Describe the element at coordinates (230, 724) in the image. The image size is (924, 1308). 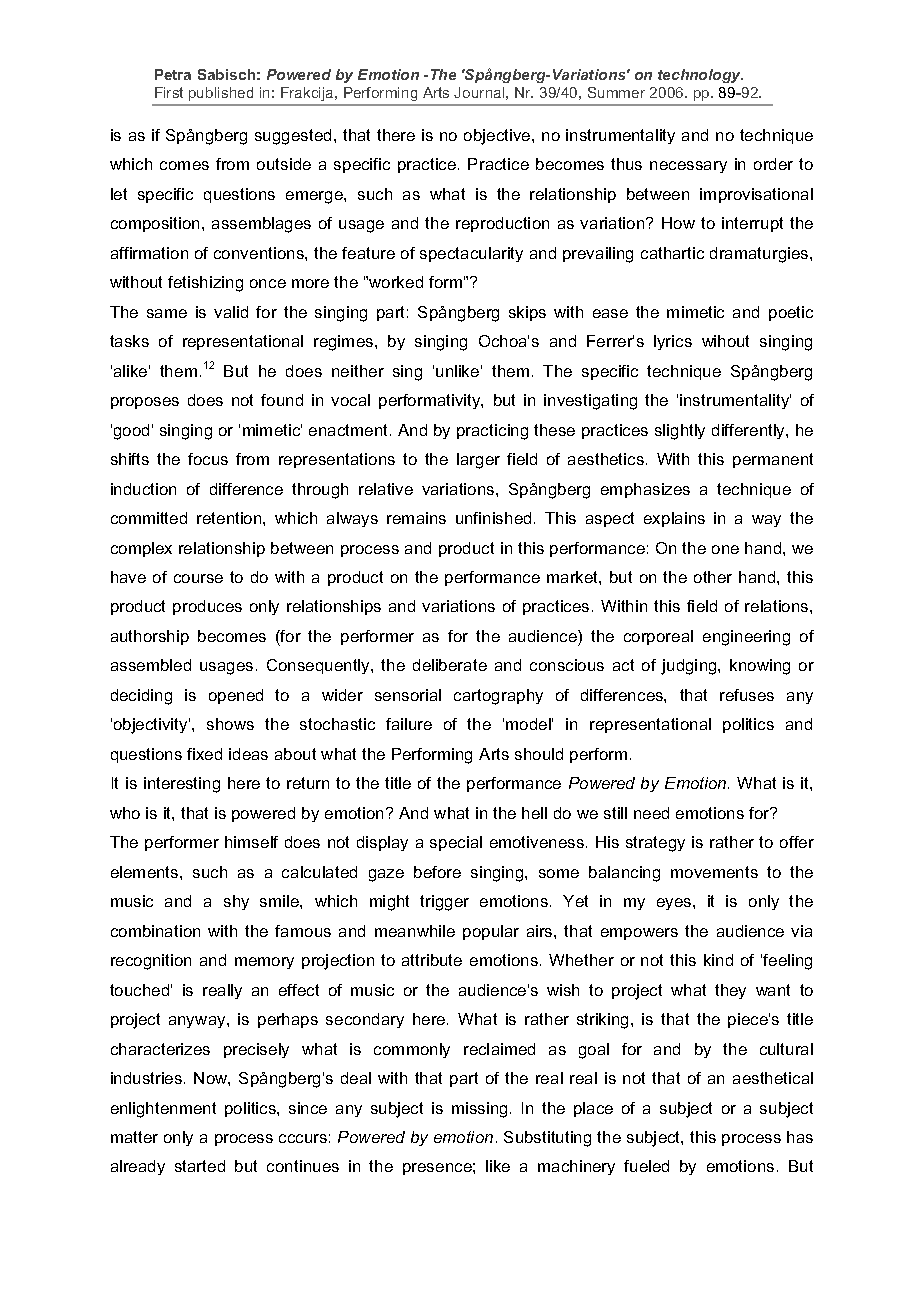
I see `shows` at that location.
